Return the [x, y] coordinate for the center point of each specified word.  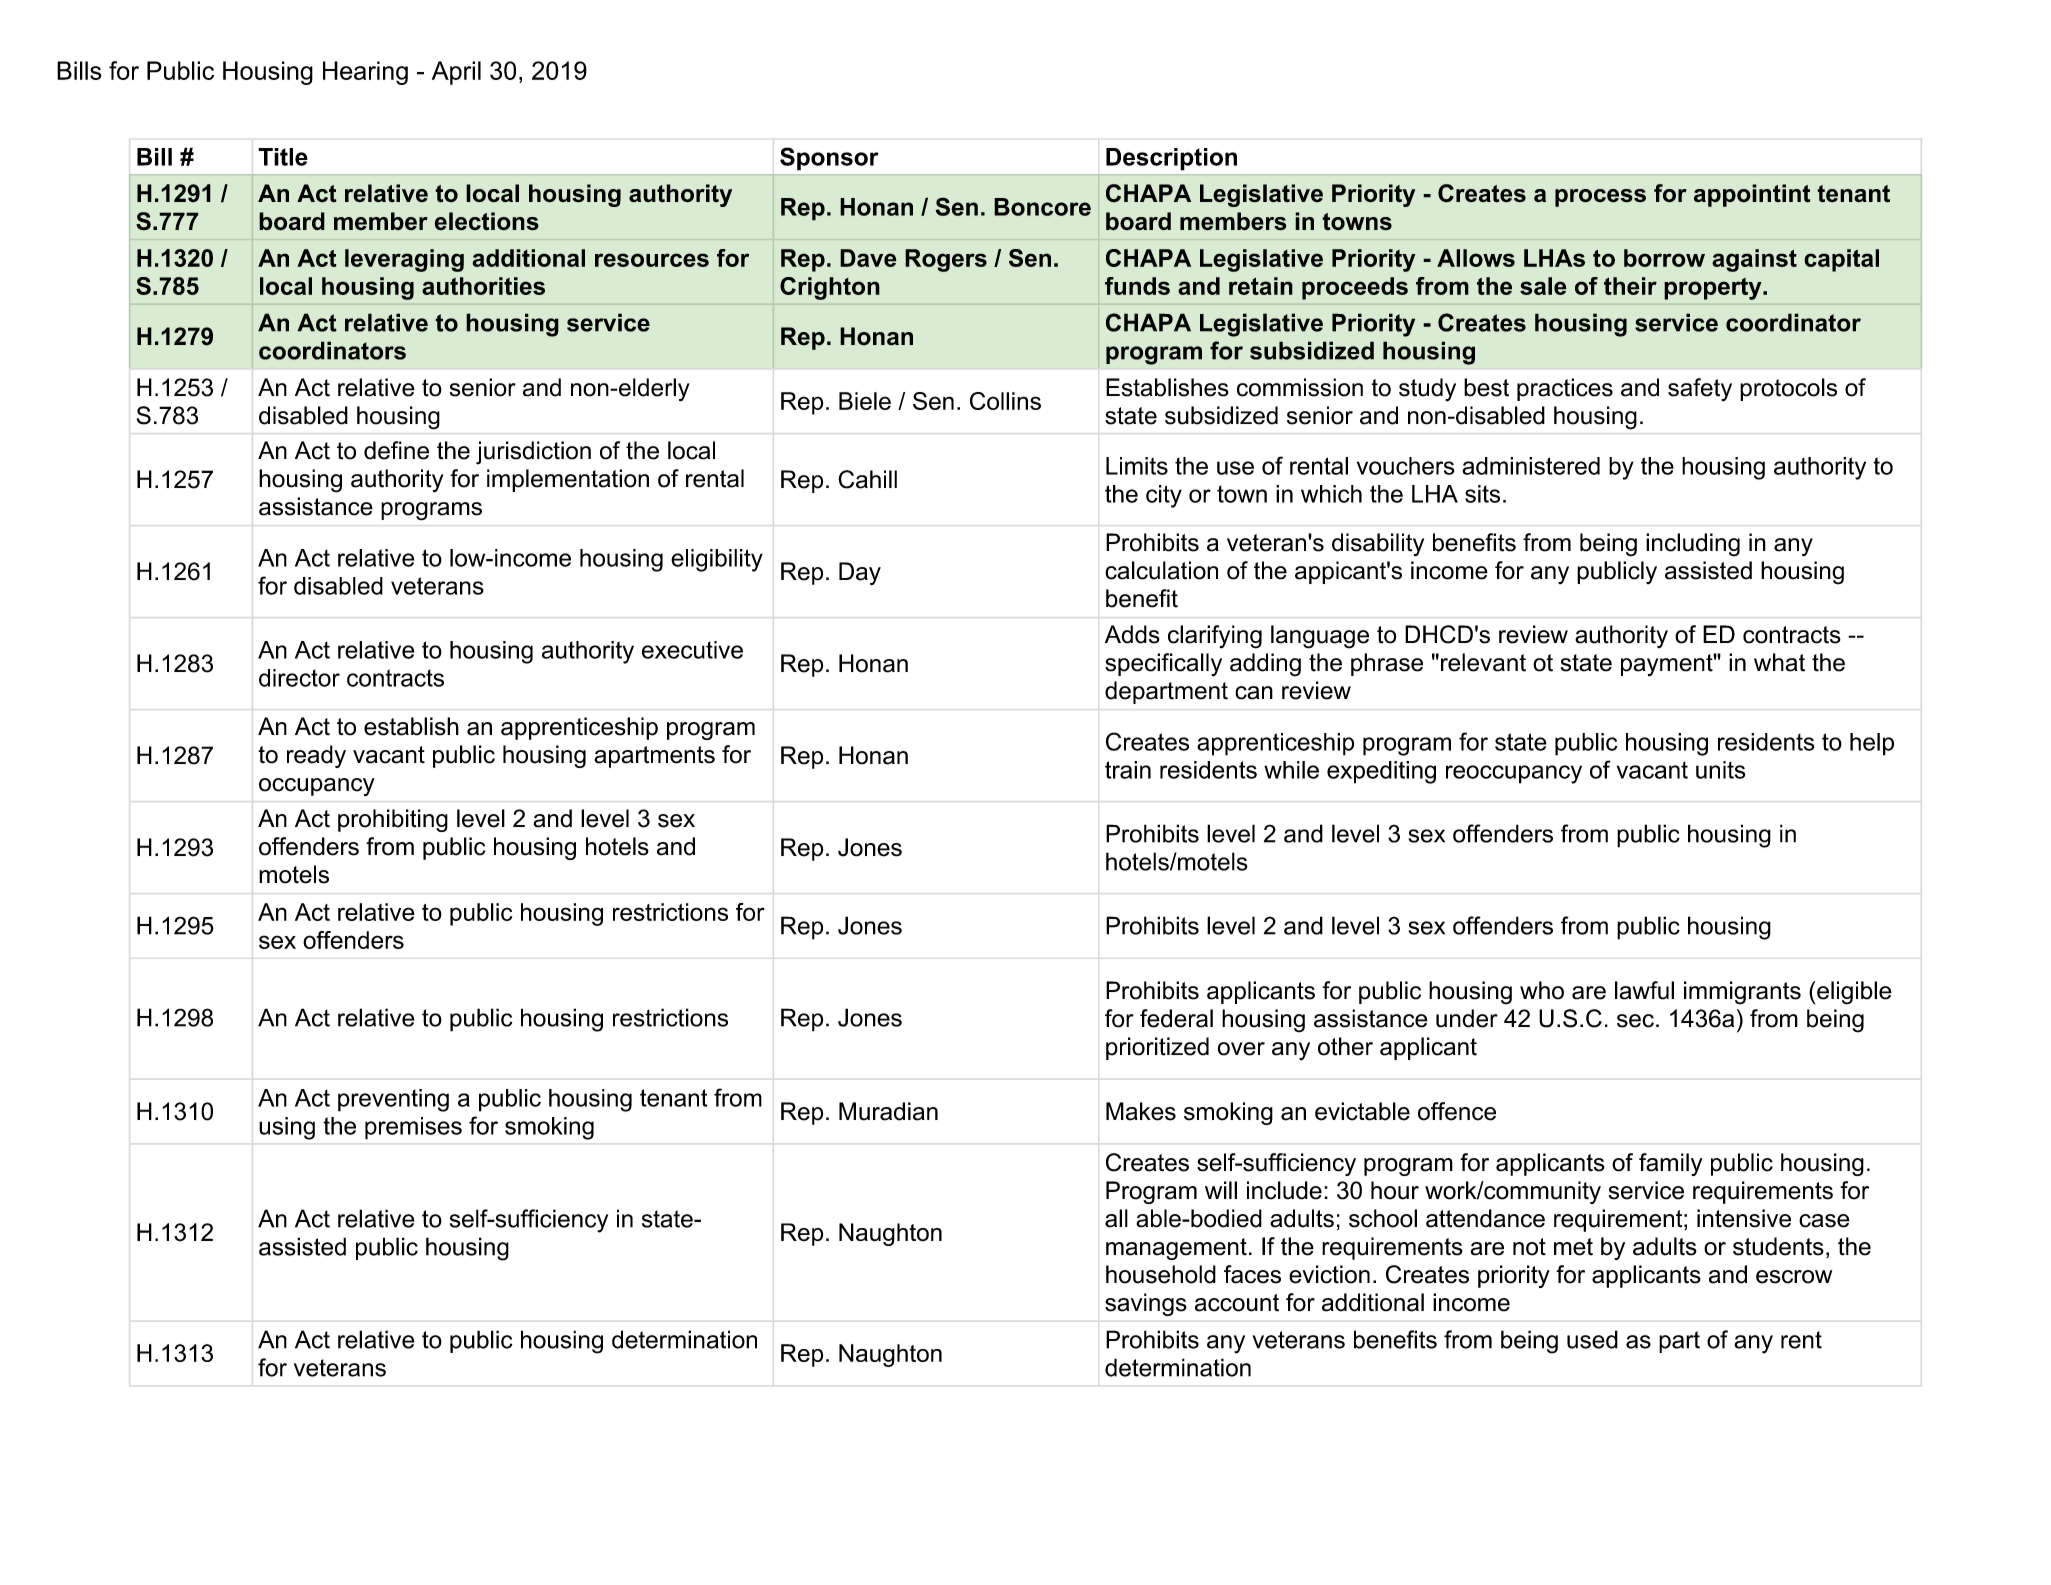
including [1693, 545]
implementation [568, 480]
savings [1146, 1304]
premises [413, 1128]
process [1600, 198]
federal [1176, 1018]
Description [1171, 159]
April [456, 73]
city [1164, 496]
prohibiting [393, 820]
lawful [1644, 990]
